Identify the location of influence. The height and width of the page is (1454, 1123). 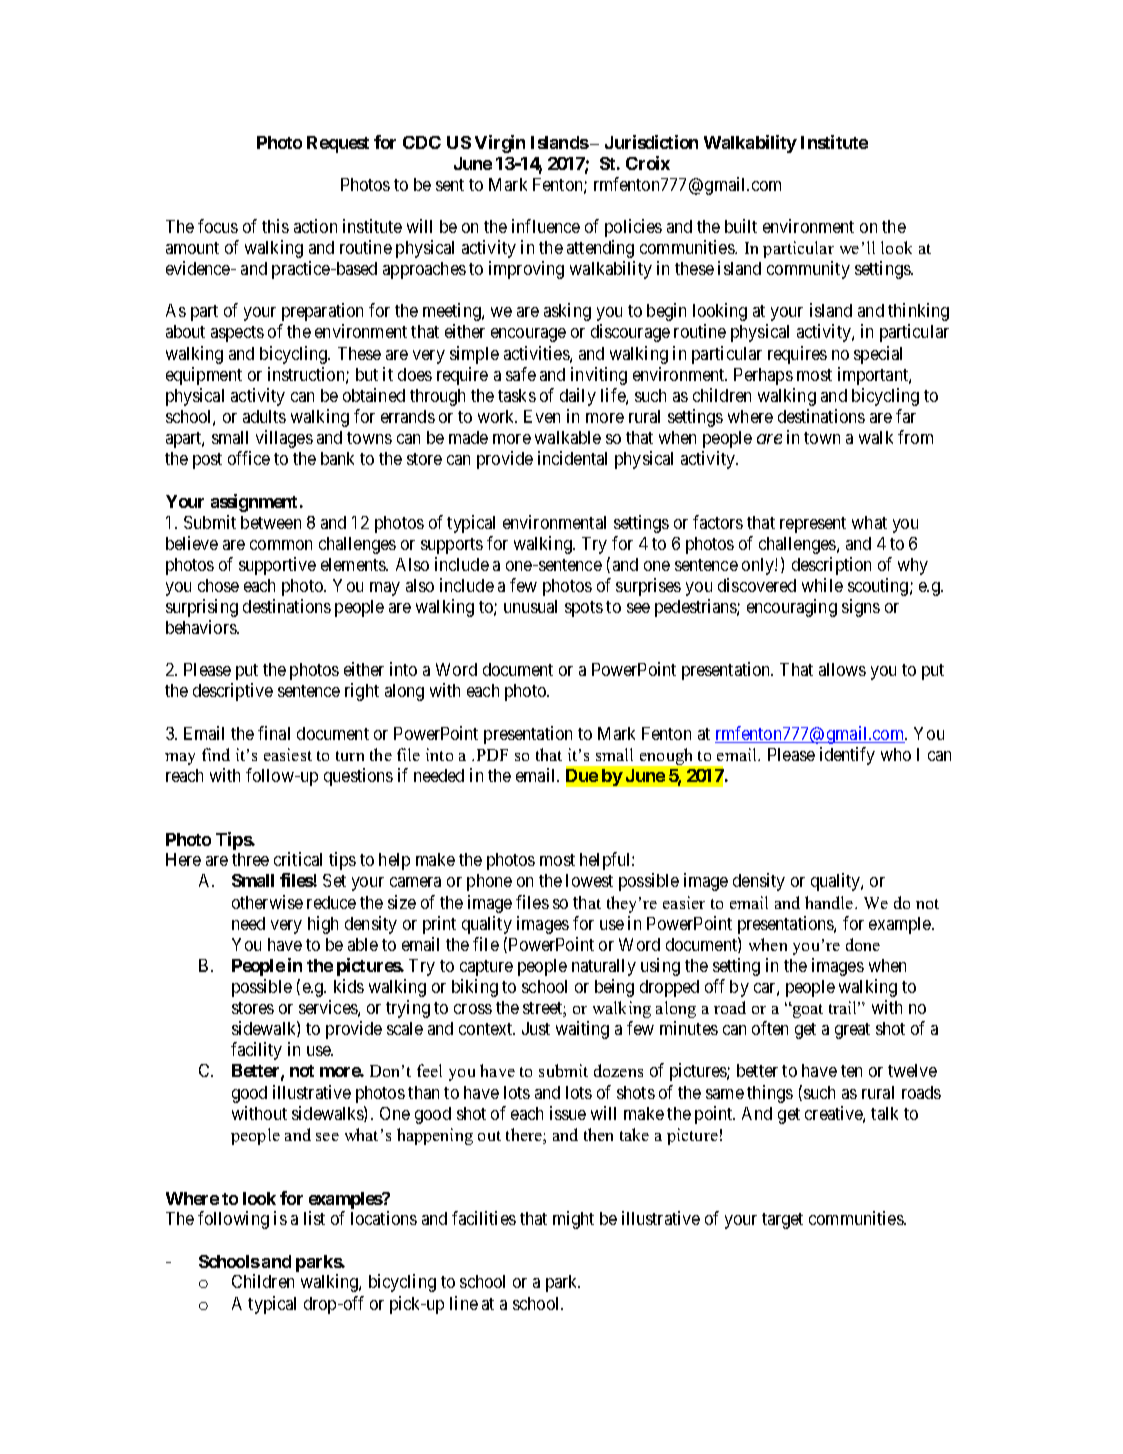
(546, 226).
